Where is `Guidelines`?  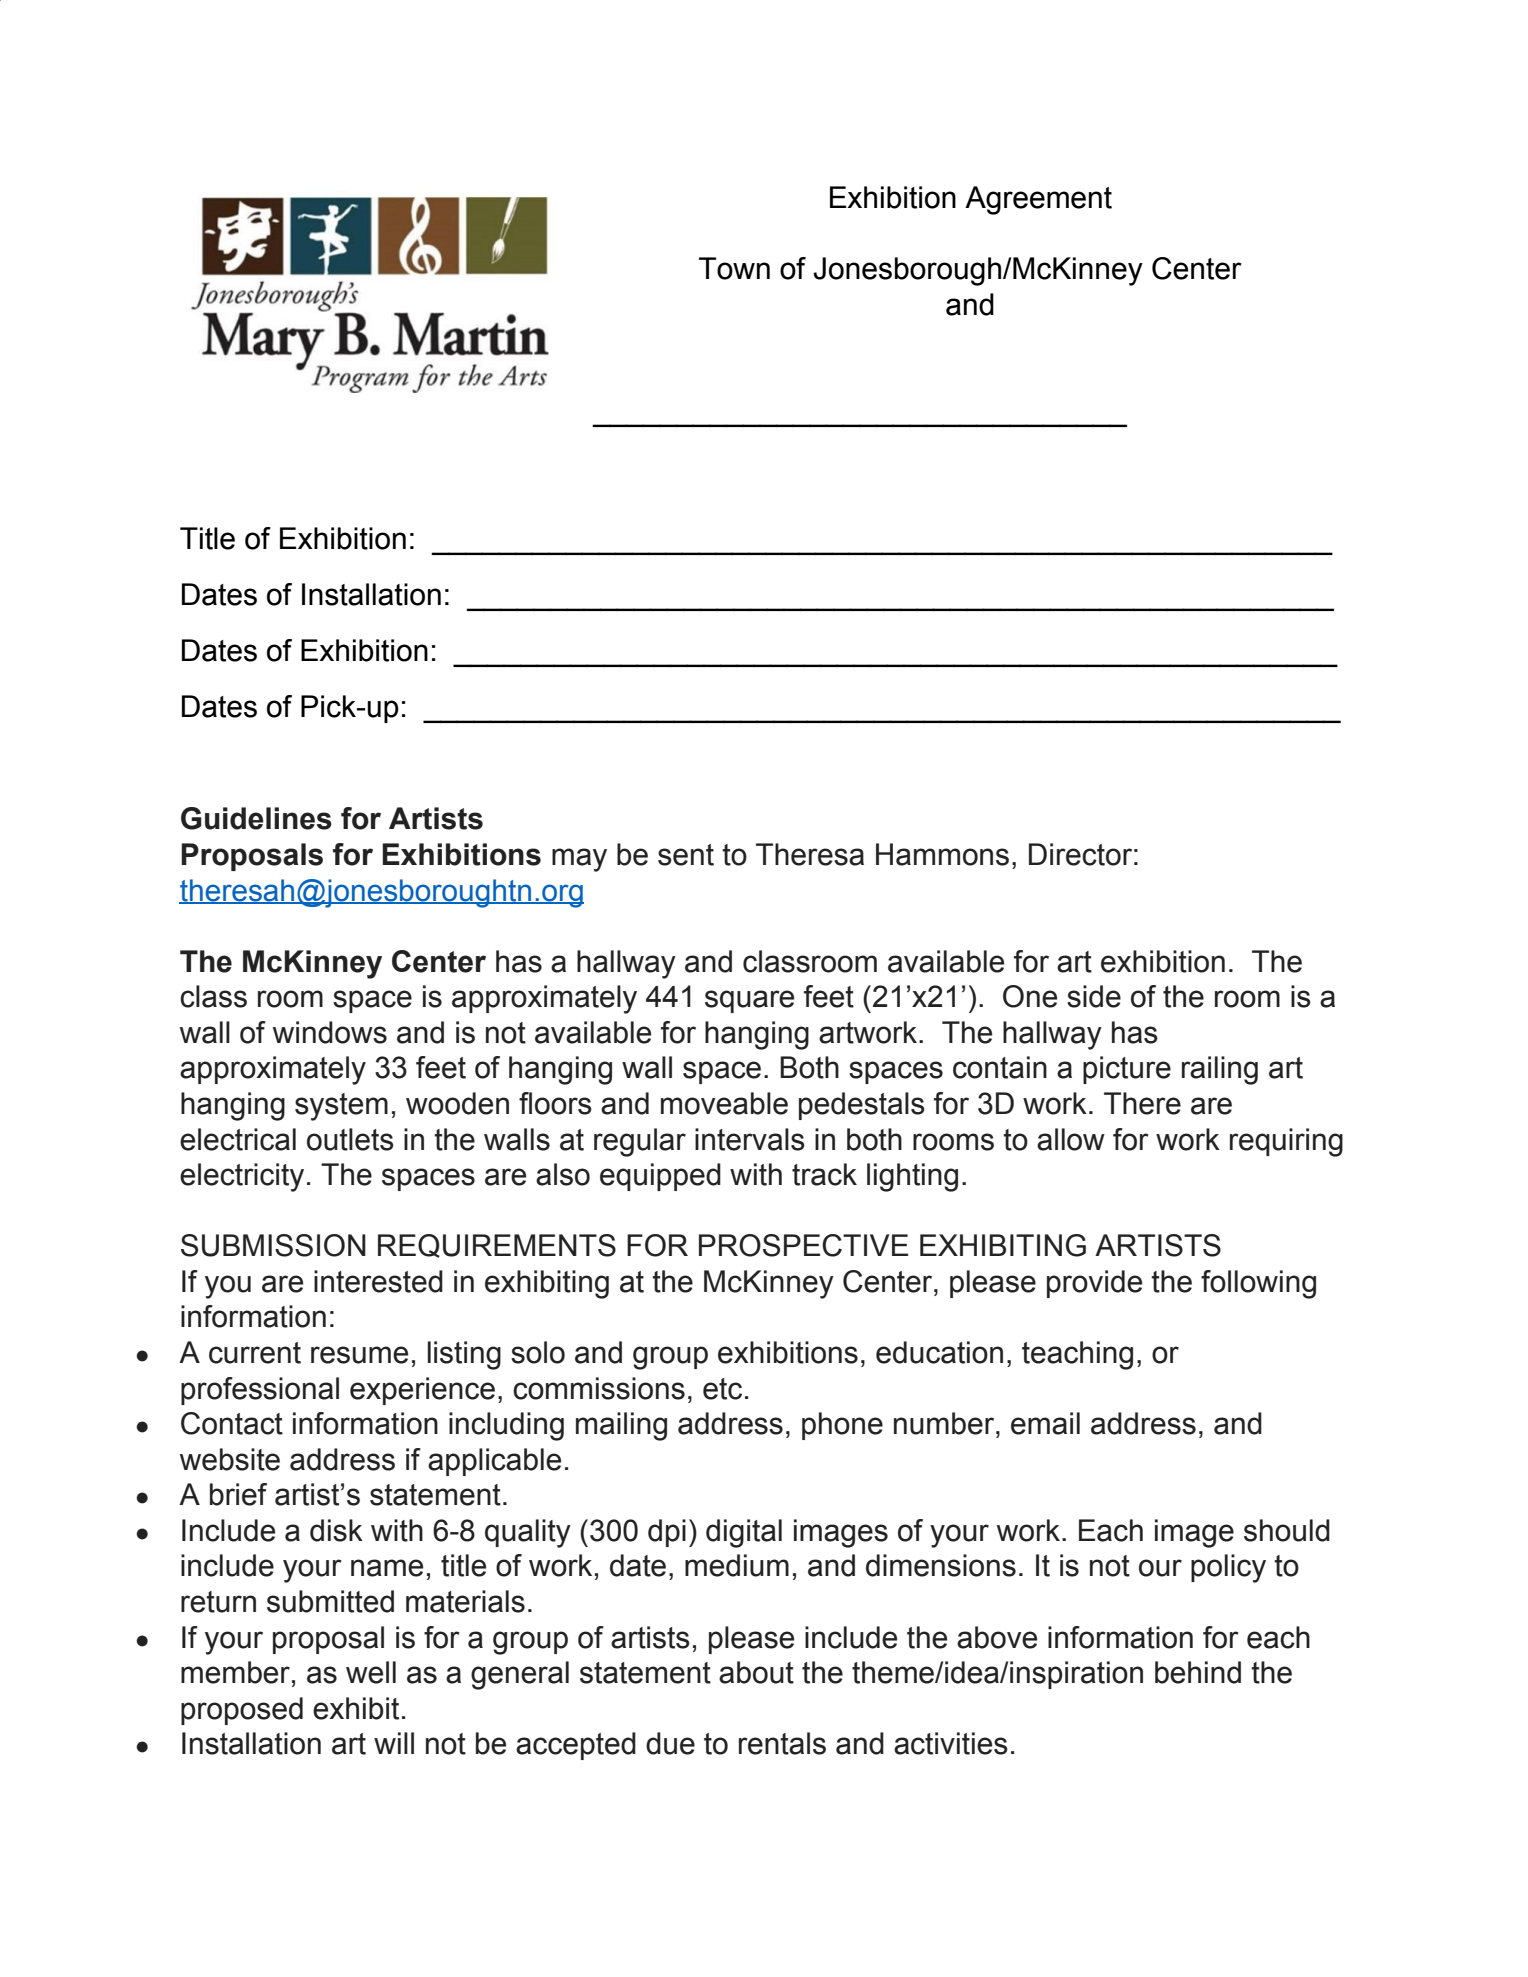
Guidelines is located at coordinates (256, 818).
